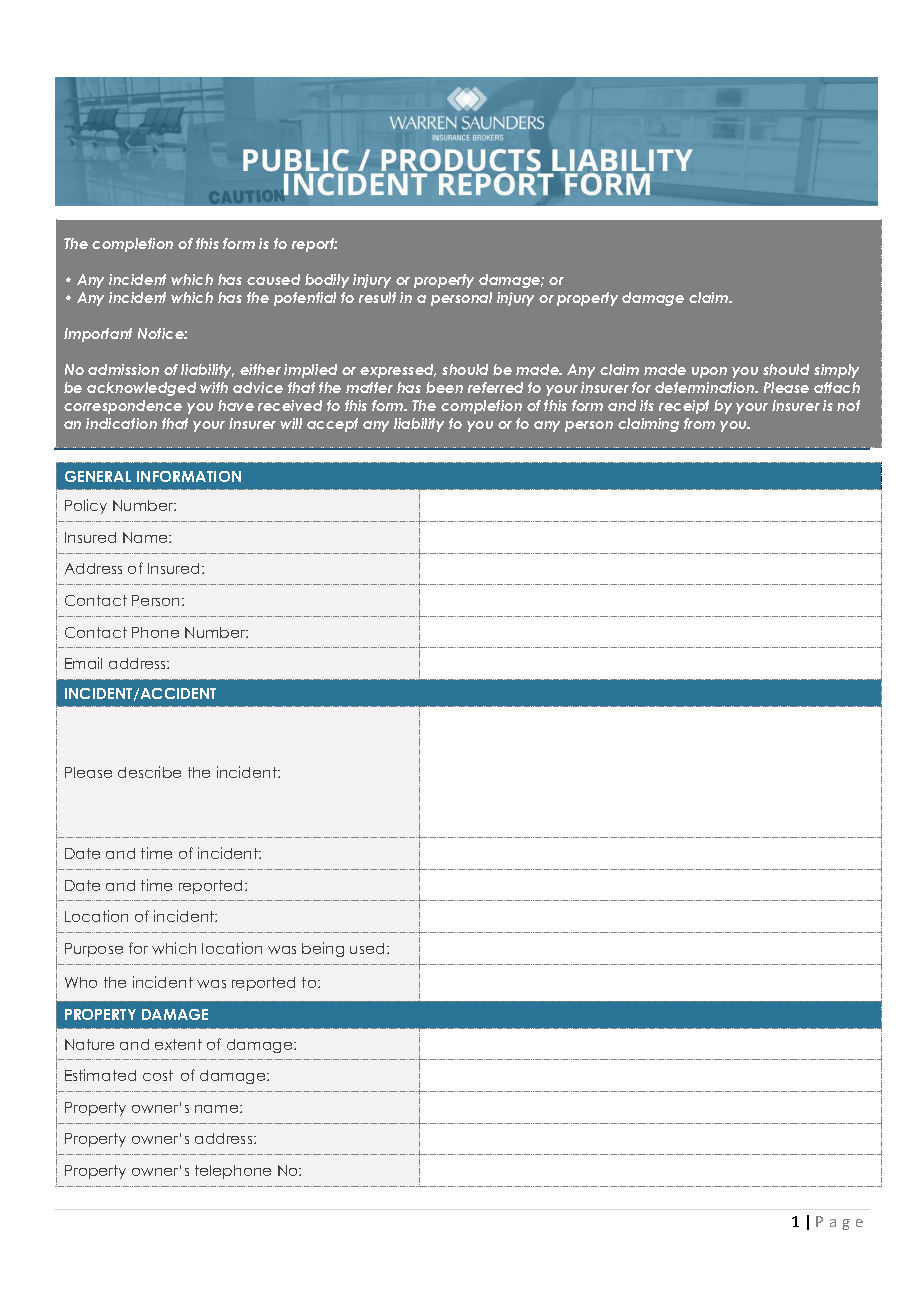 The height and width of the document is (1308, 924). What do you see at coordinates (98, 335) in the document?
I see `Important` at bounding box center [98, 335].
